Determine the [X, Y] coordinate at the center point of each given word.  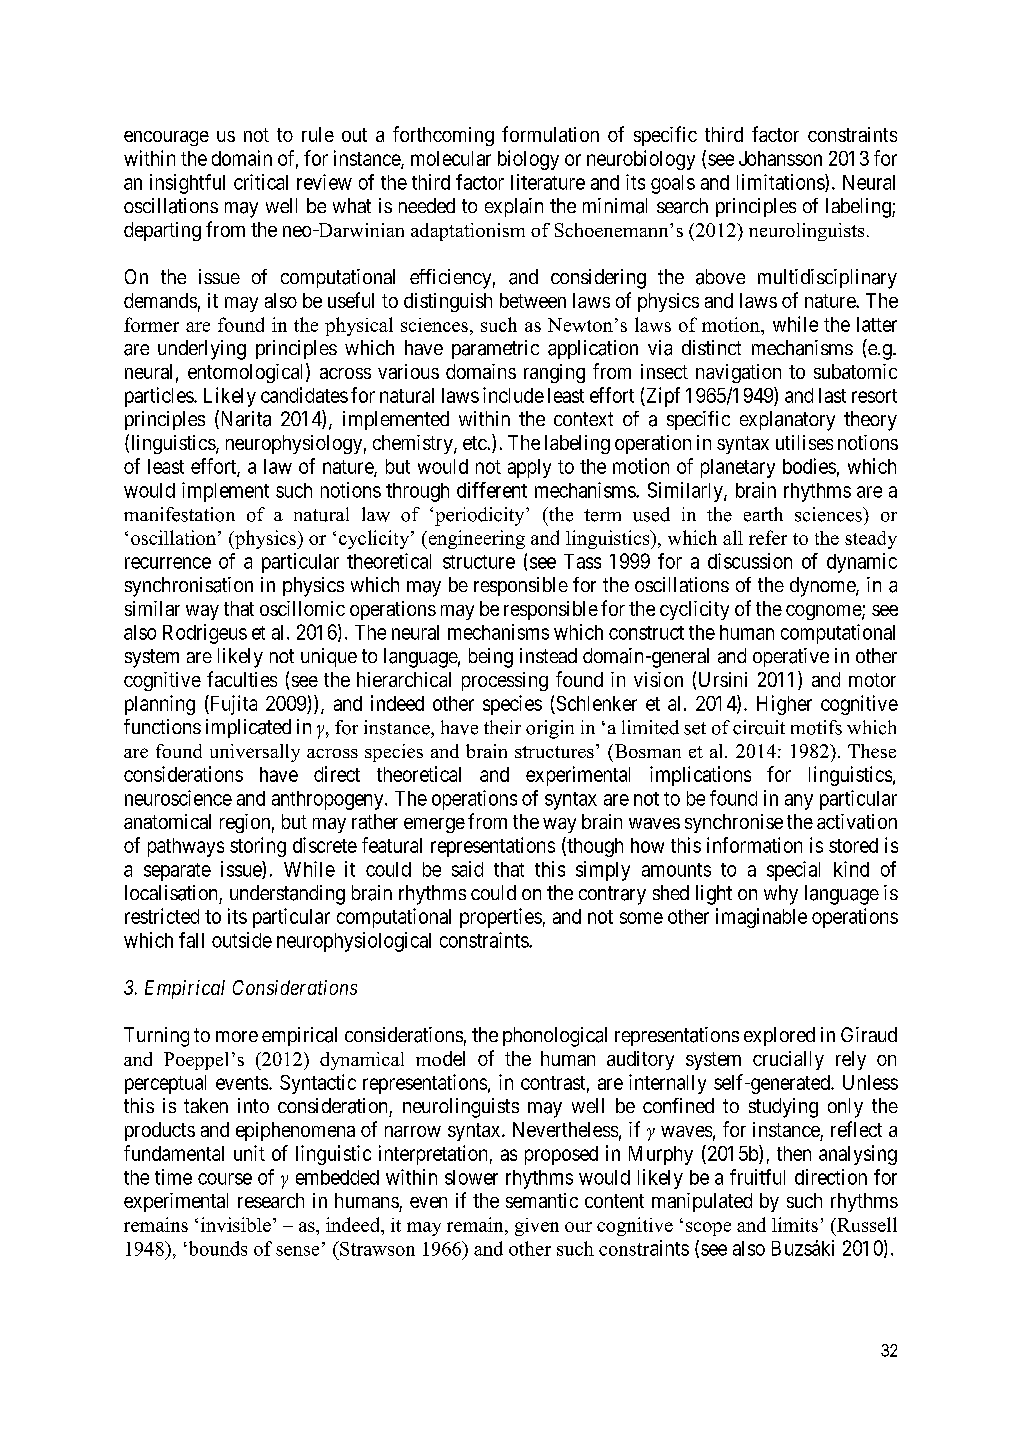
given [537, 1227]
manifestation [179, 514]
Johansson [780, 158]
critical [261, 182]
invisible [236, 1224]
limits [795, 1224]
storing [258, 847]
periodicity [481, 516]
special [793, 871]
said [467, 869]
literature [548, 182]
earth [763, 514]
